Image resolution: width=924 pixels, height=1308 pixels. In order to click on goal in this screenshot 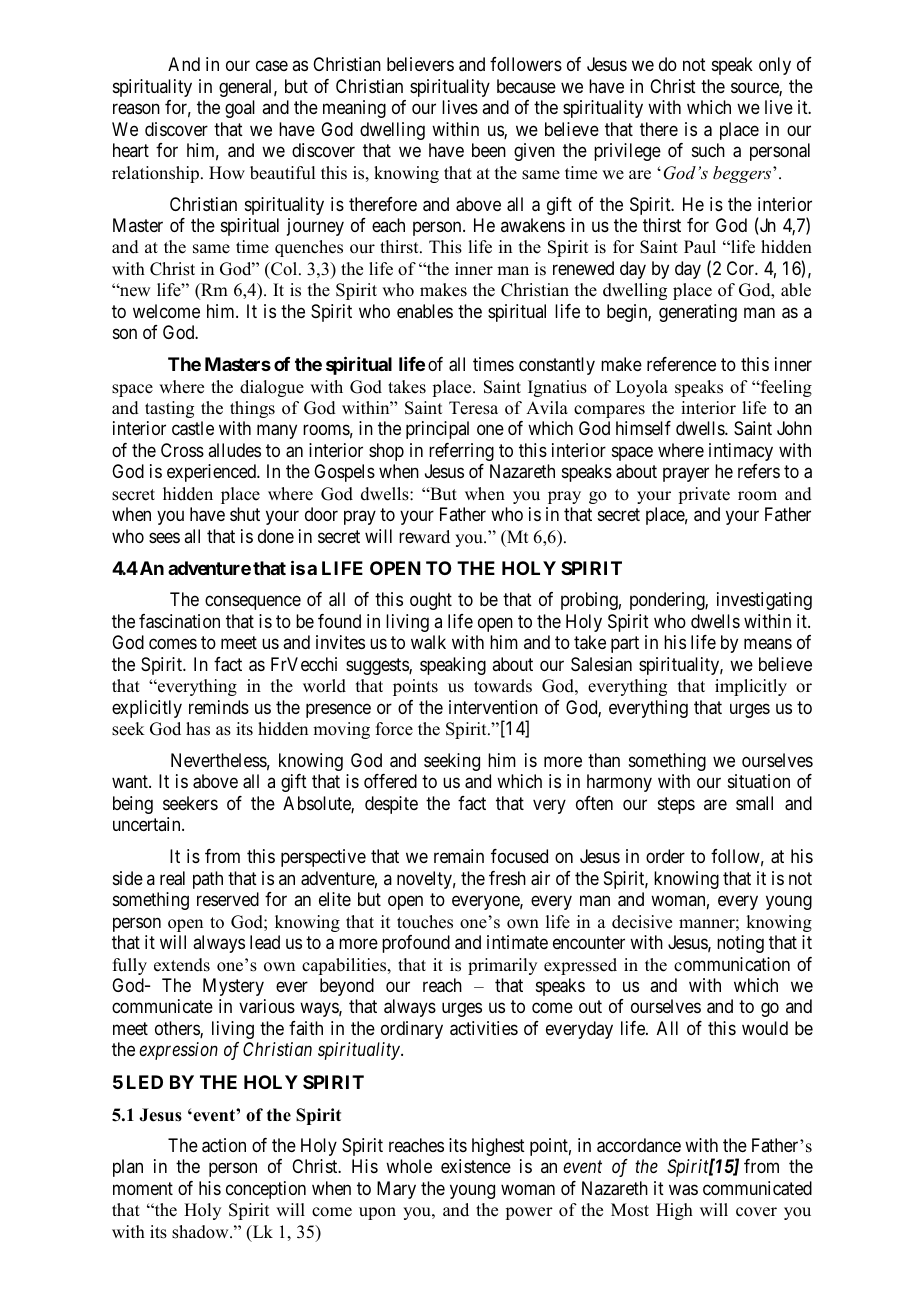, I will do `click(240, 109)`.
